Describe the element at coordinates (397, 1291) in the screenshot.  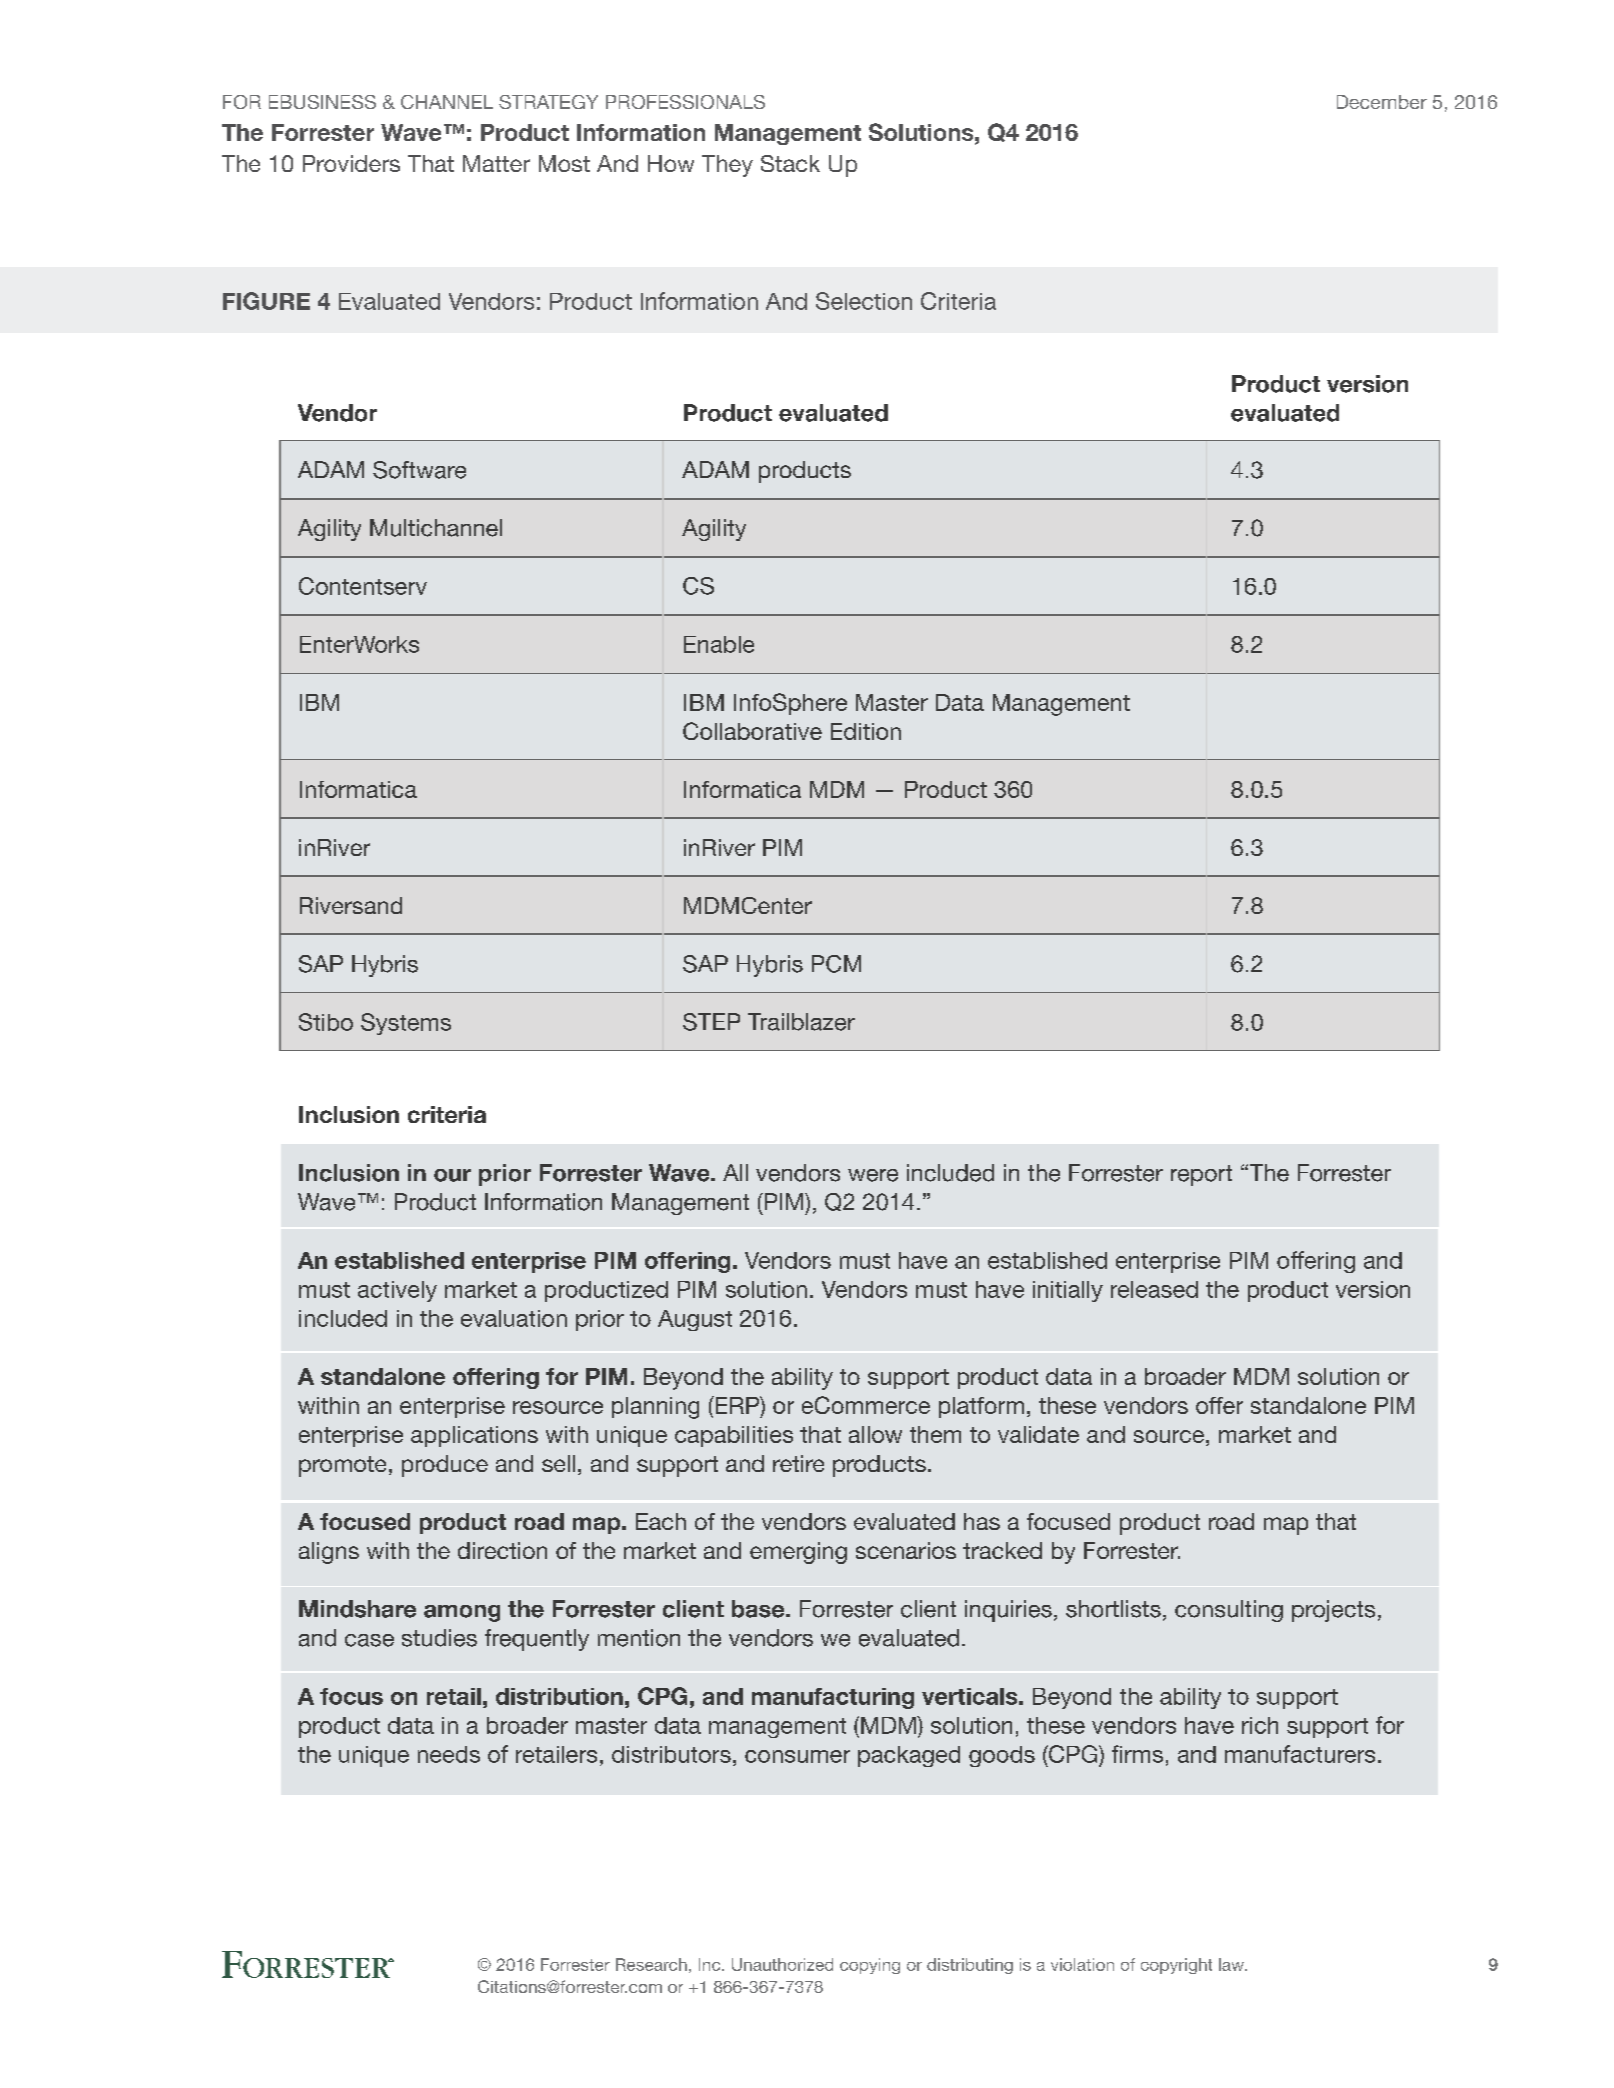
I see `actively` at that location.
